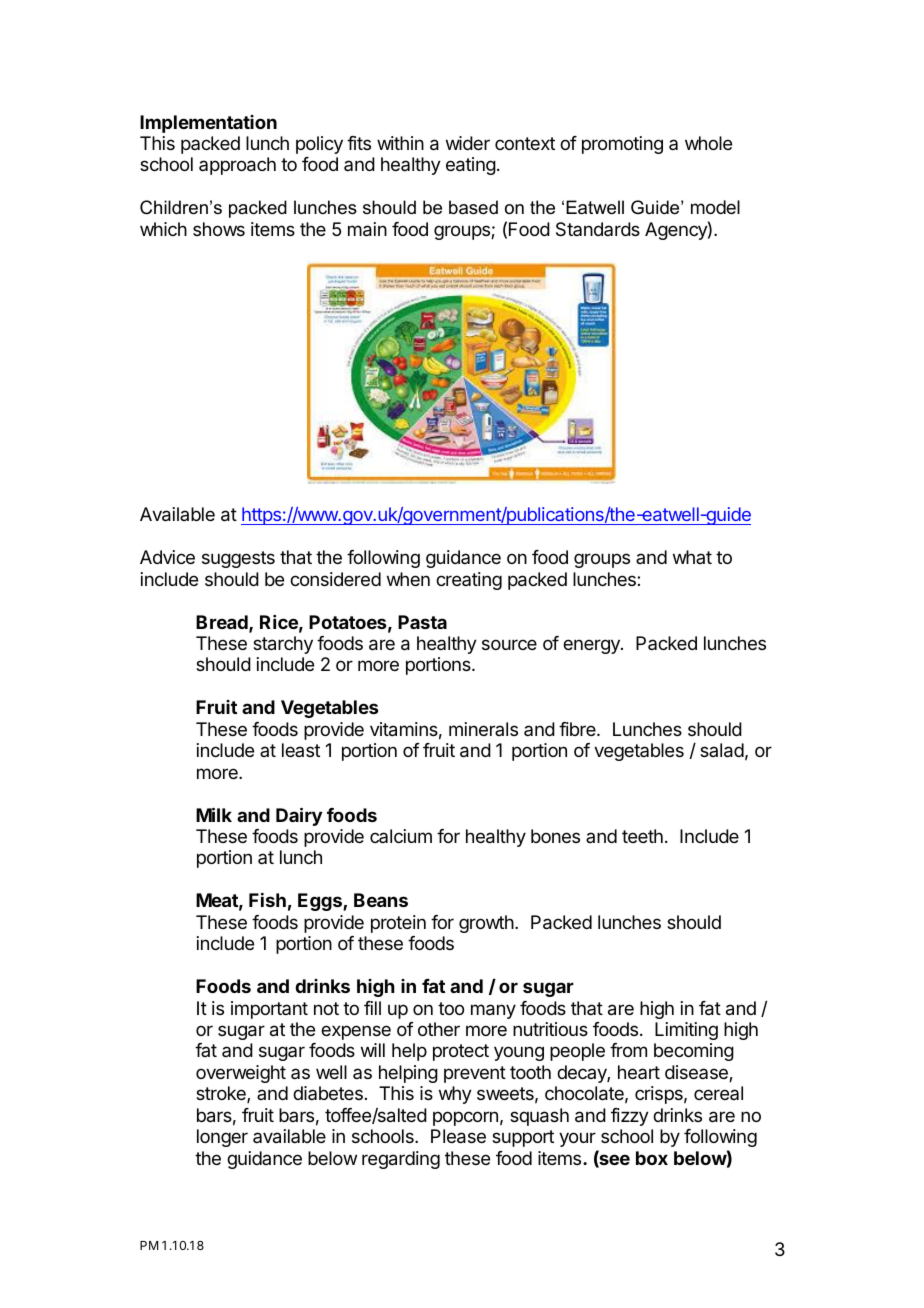 This screenshot has height=1308, width=924. What do you see at coordinates (592, 646) in the screenshot?
I see `energy` at bounding box center [592, 646].
